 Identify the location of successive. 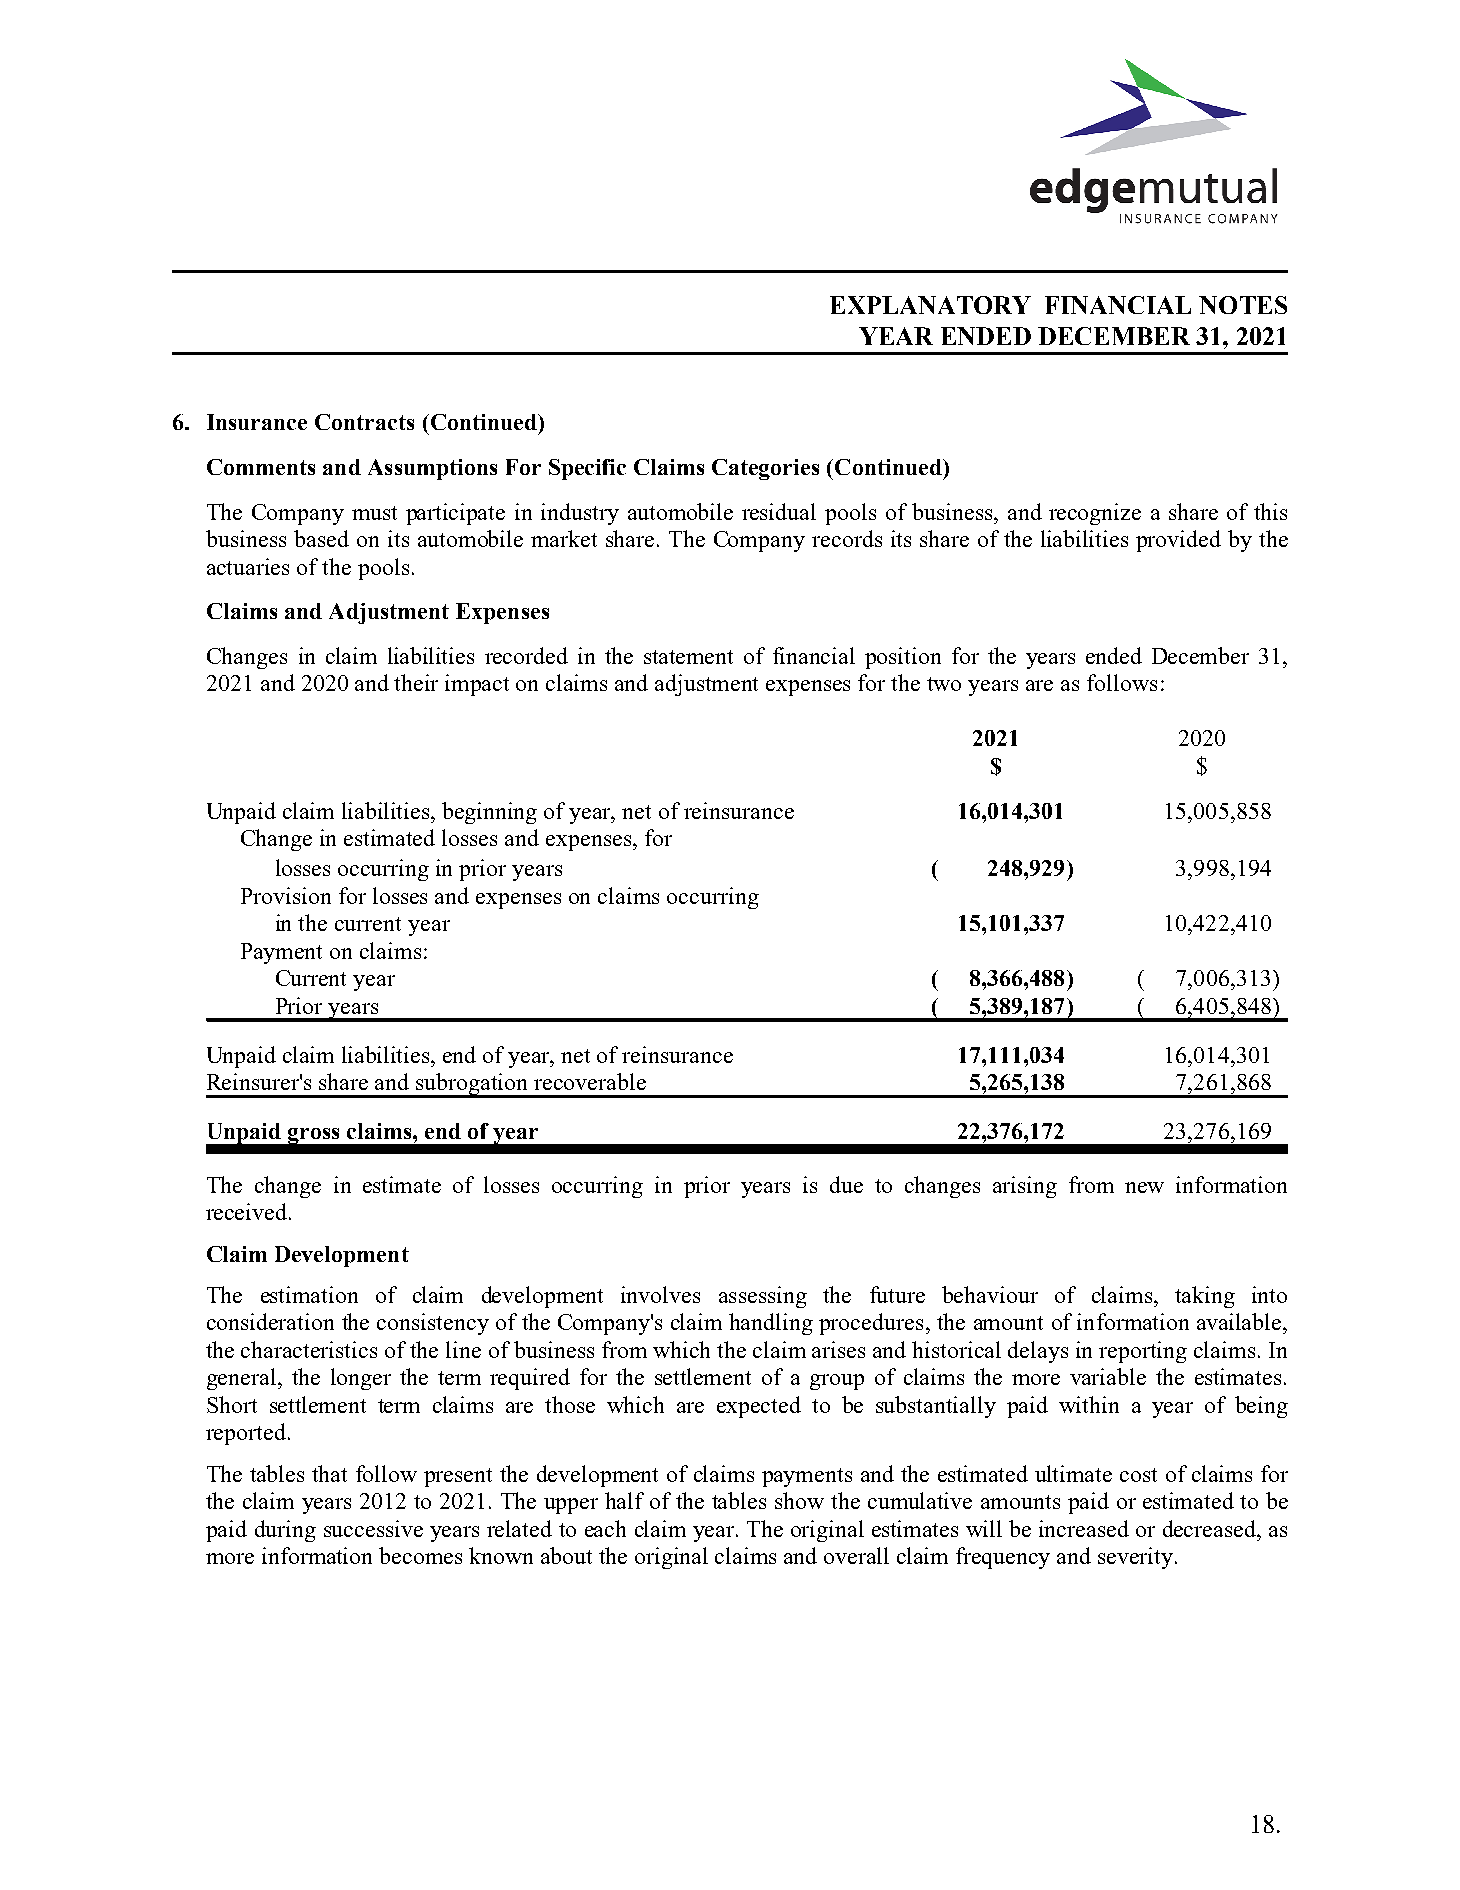
(373, 1528).
